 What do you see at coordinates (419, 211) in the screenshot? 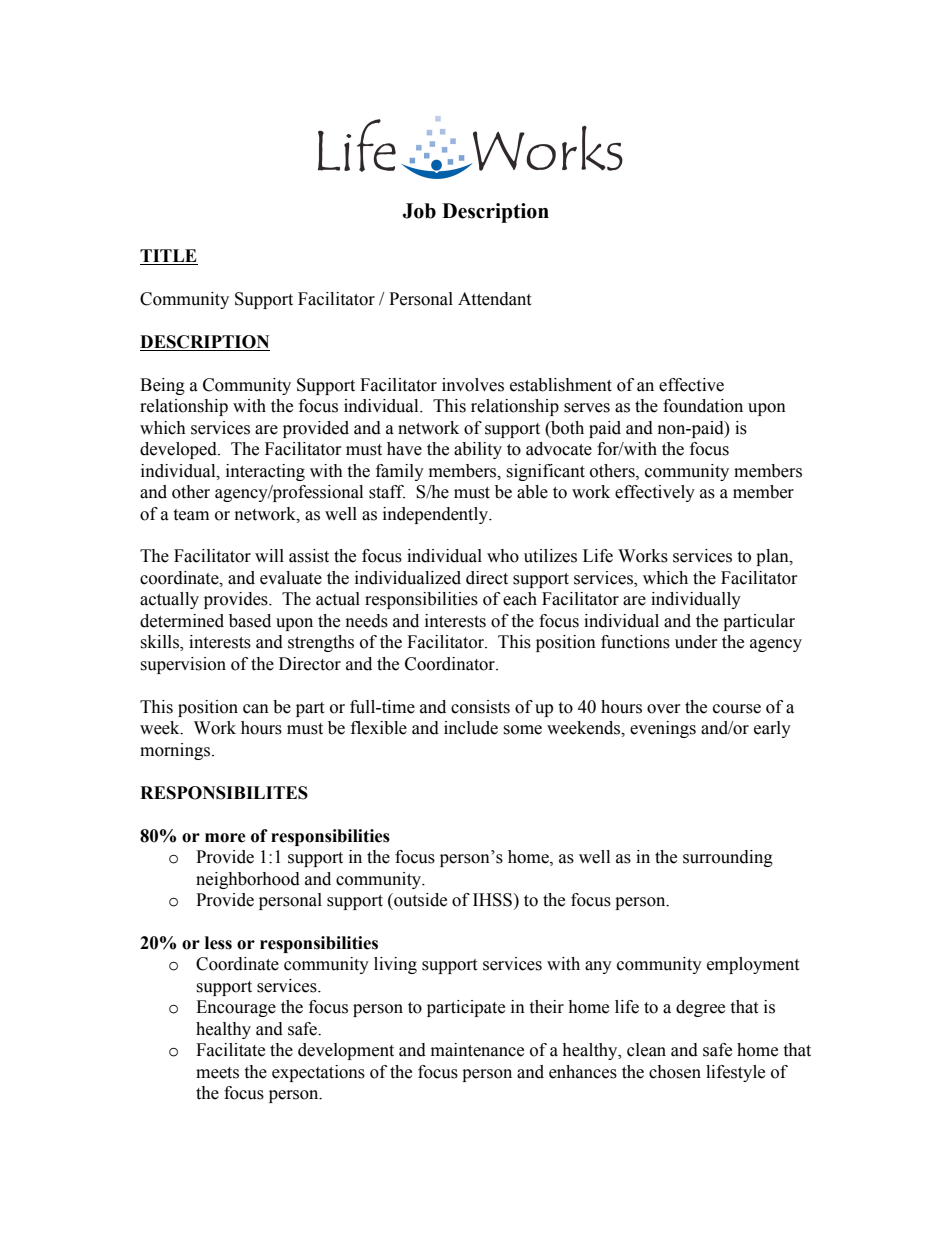
I see `Job` at bounding box center [419, 211].
